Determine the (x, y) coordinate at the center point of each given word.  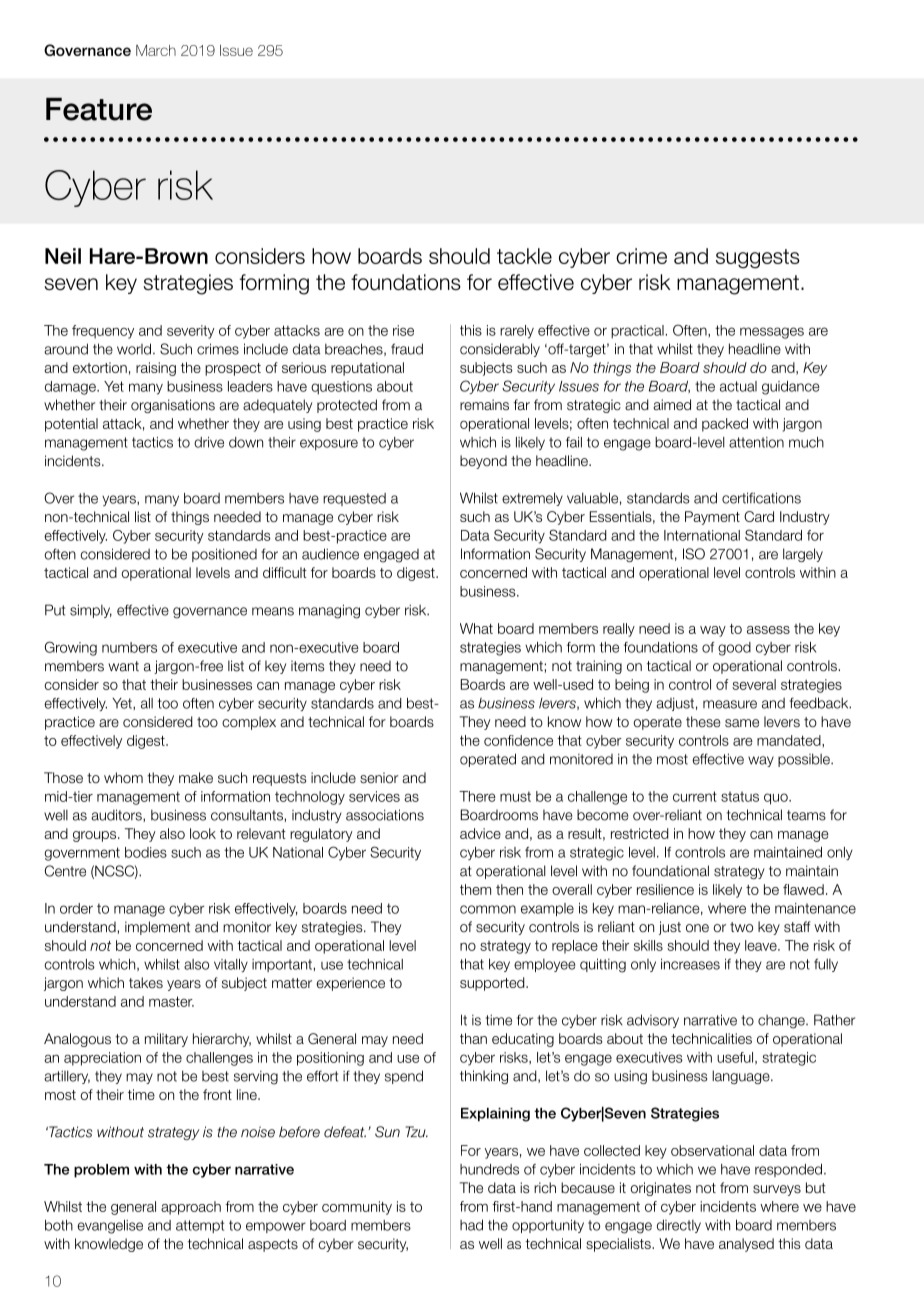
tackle (524, 256)
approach (191, 1208)
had (471, 1225)
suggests (758, 259)
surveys (777, 1190)
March (156, 50)
